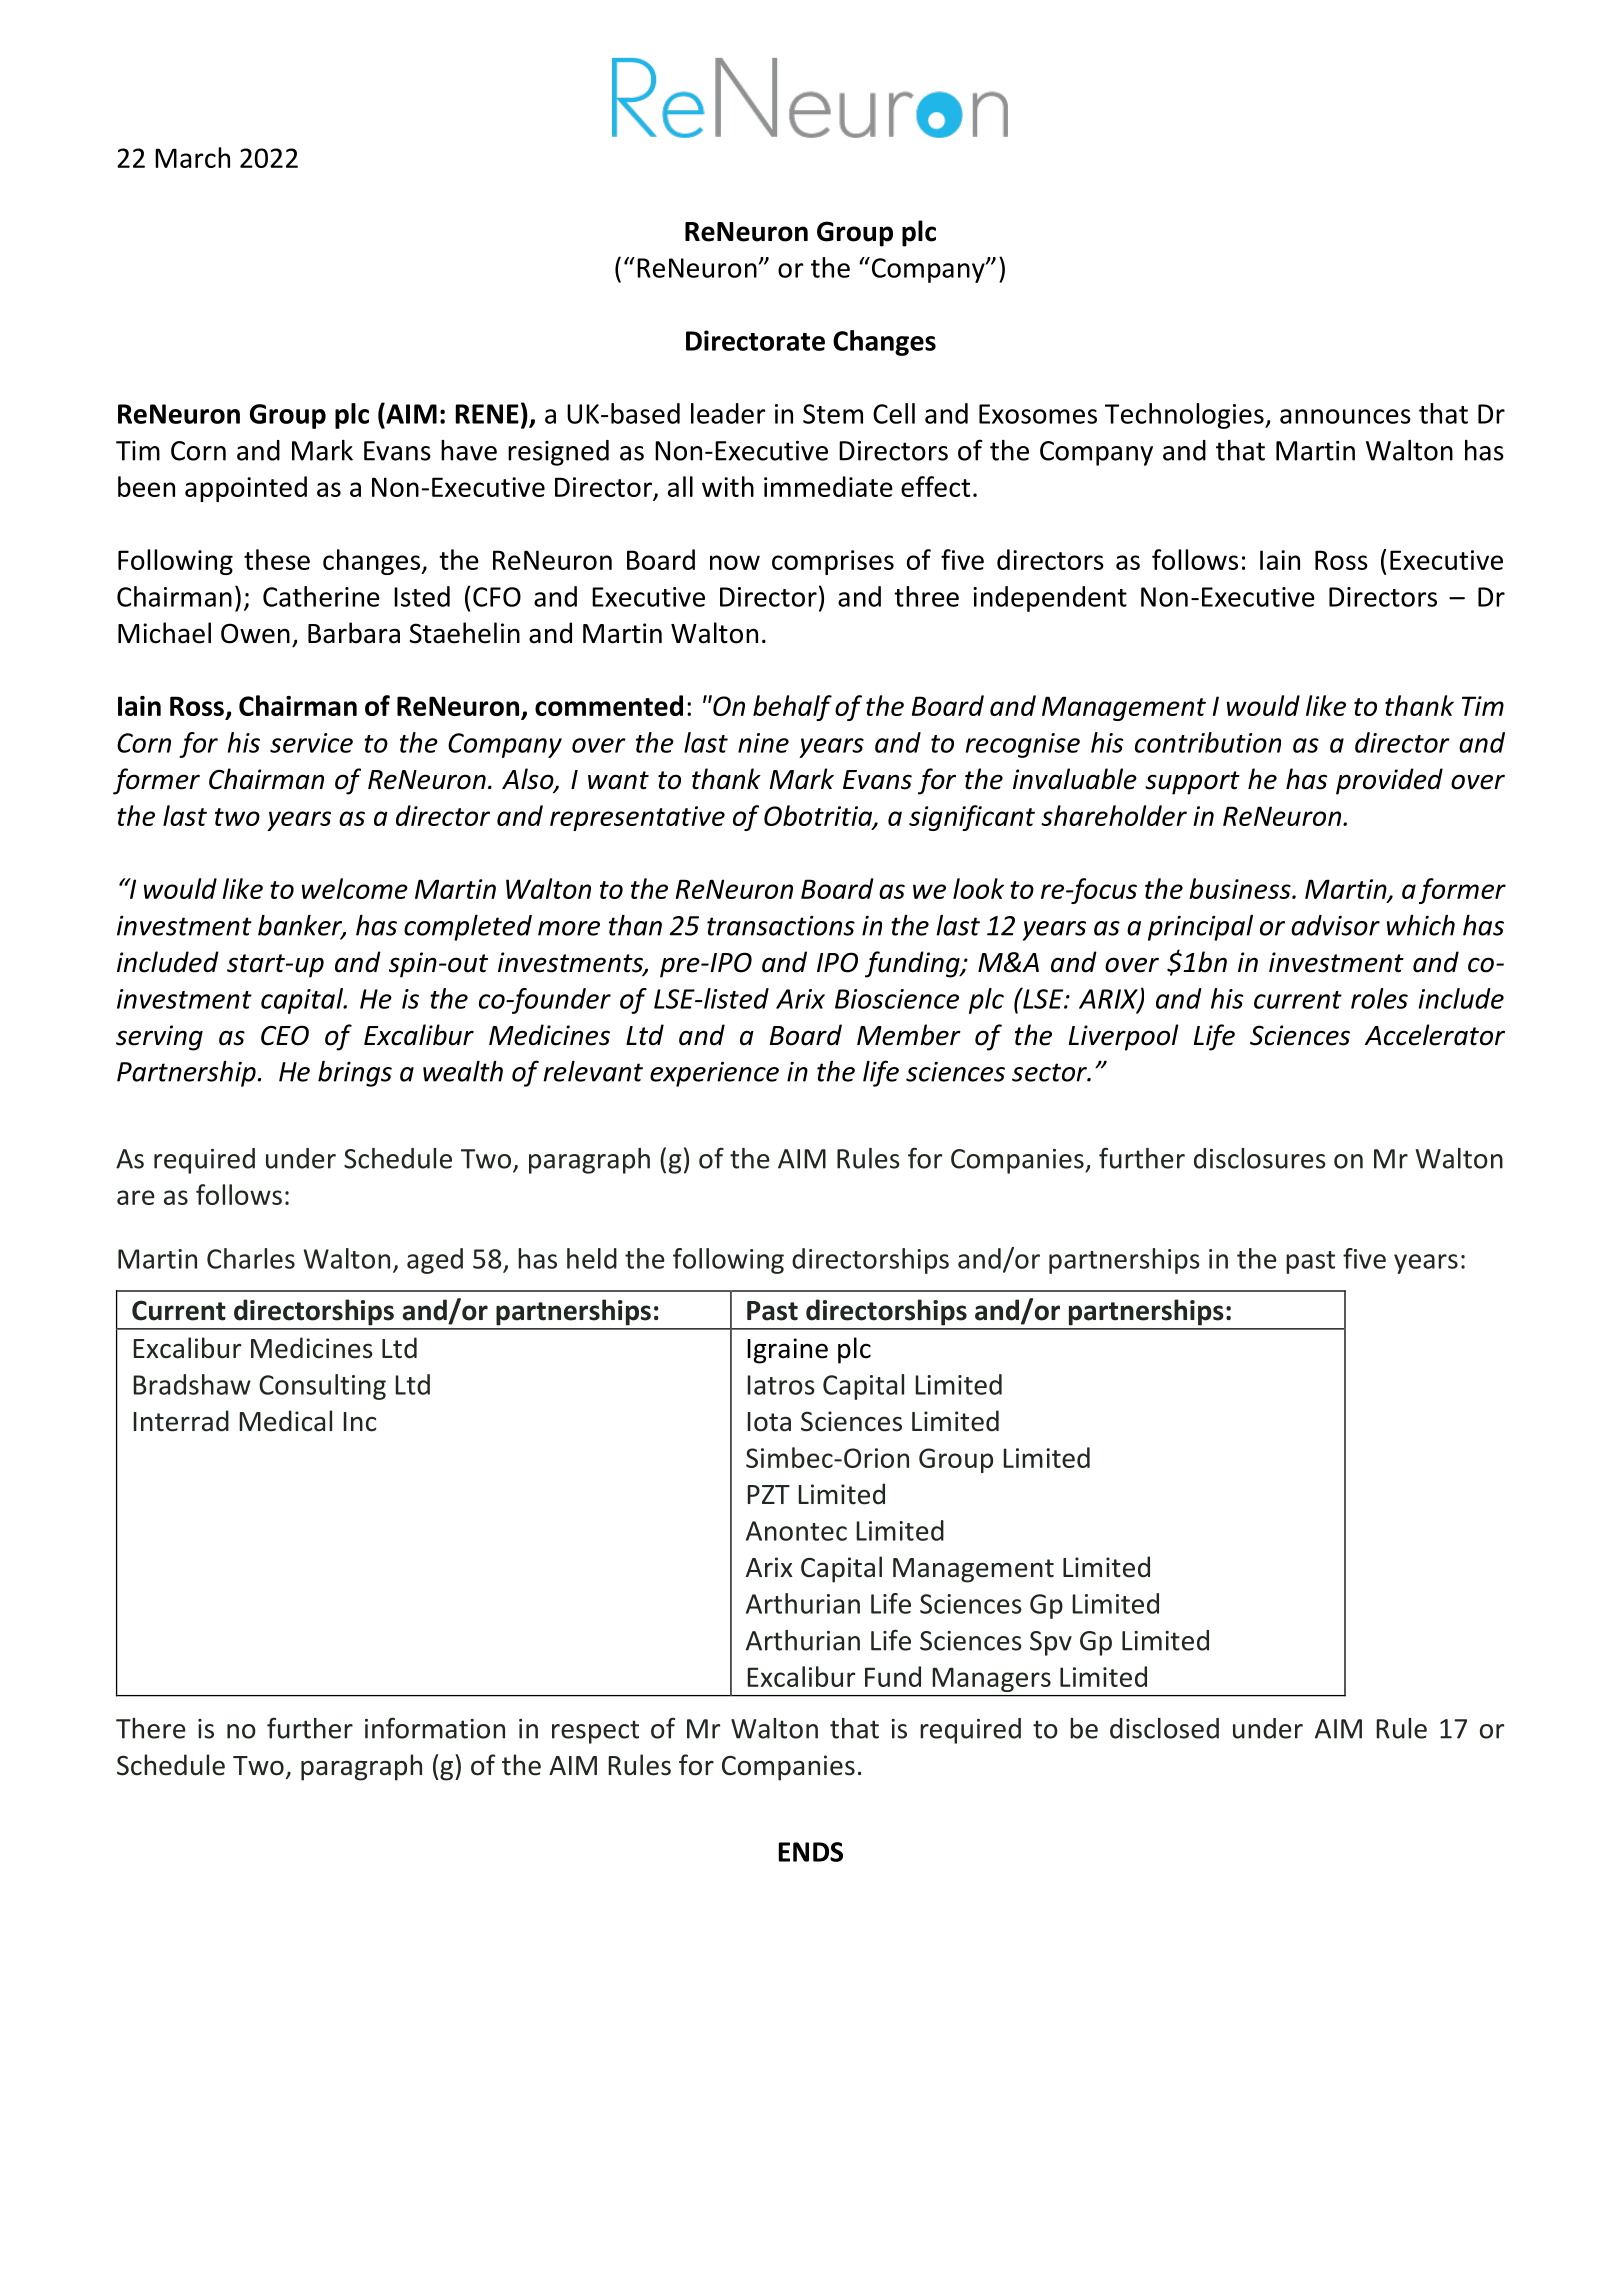  What do you see at coordinates (192, 157) in the page?
I see `March` at bounding box center [192, 157].
